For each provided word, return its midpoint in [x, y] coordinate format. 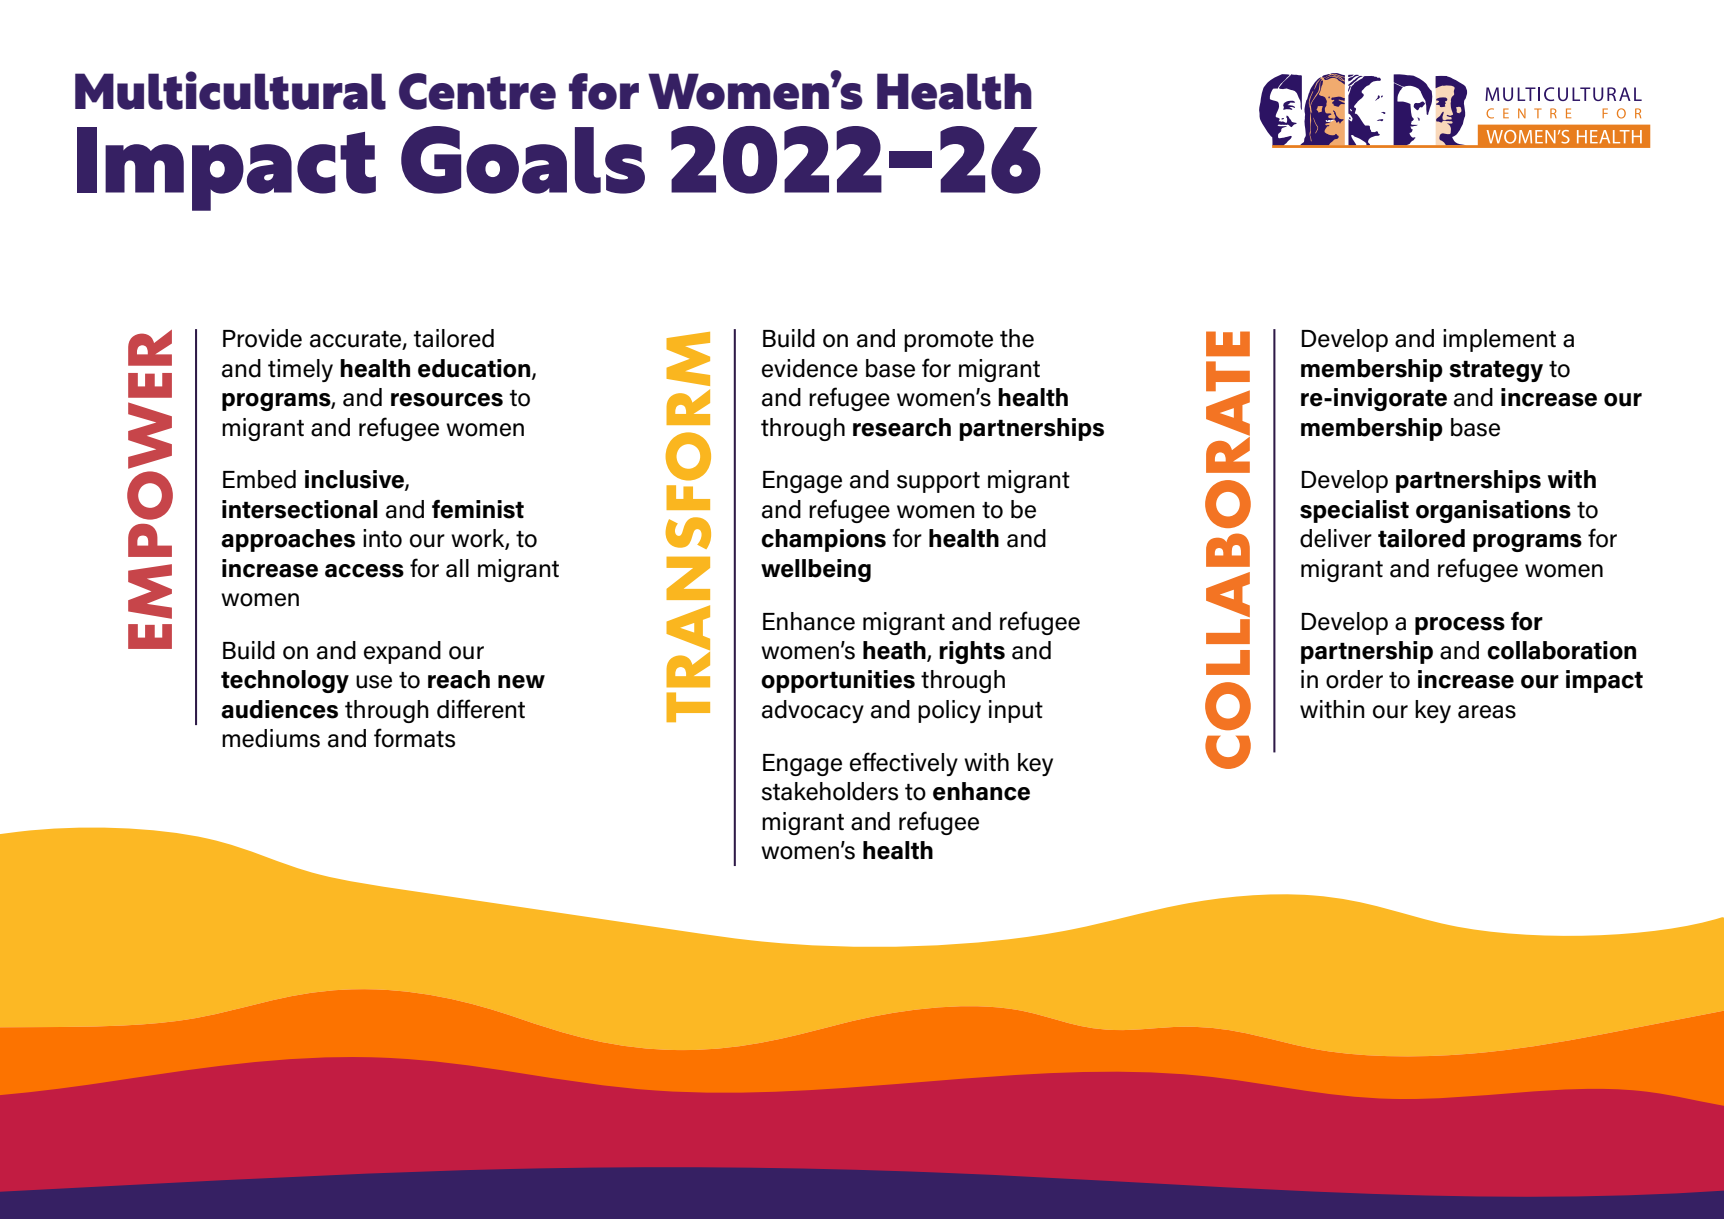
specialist [1354, 511]
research [902, 427]
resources [447, 400]
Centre [477, 91]
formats [414, 738]
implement [1499, 340]
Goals [523, 160]
